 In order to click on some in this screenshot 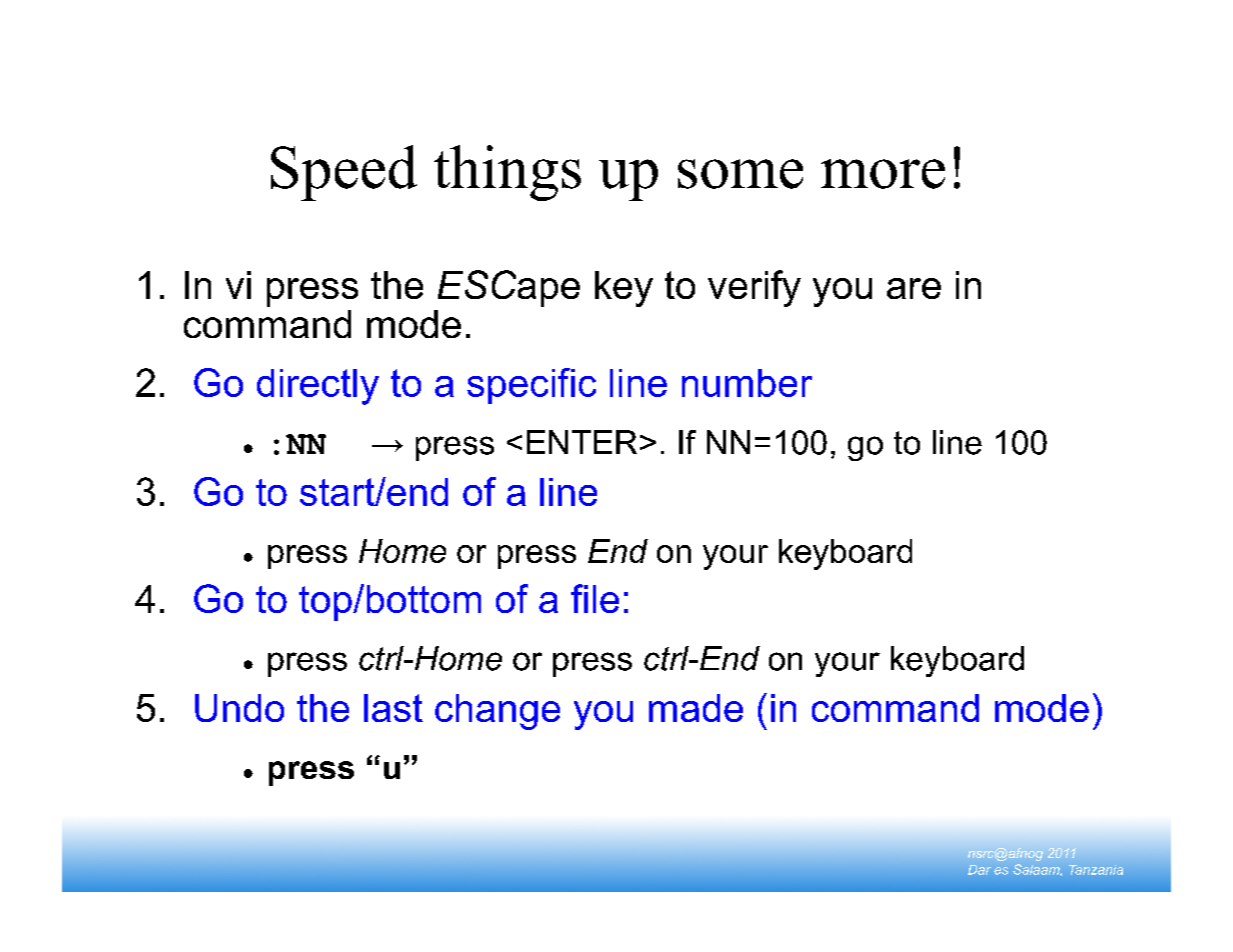, I will do `click(740, 174)`.
